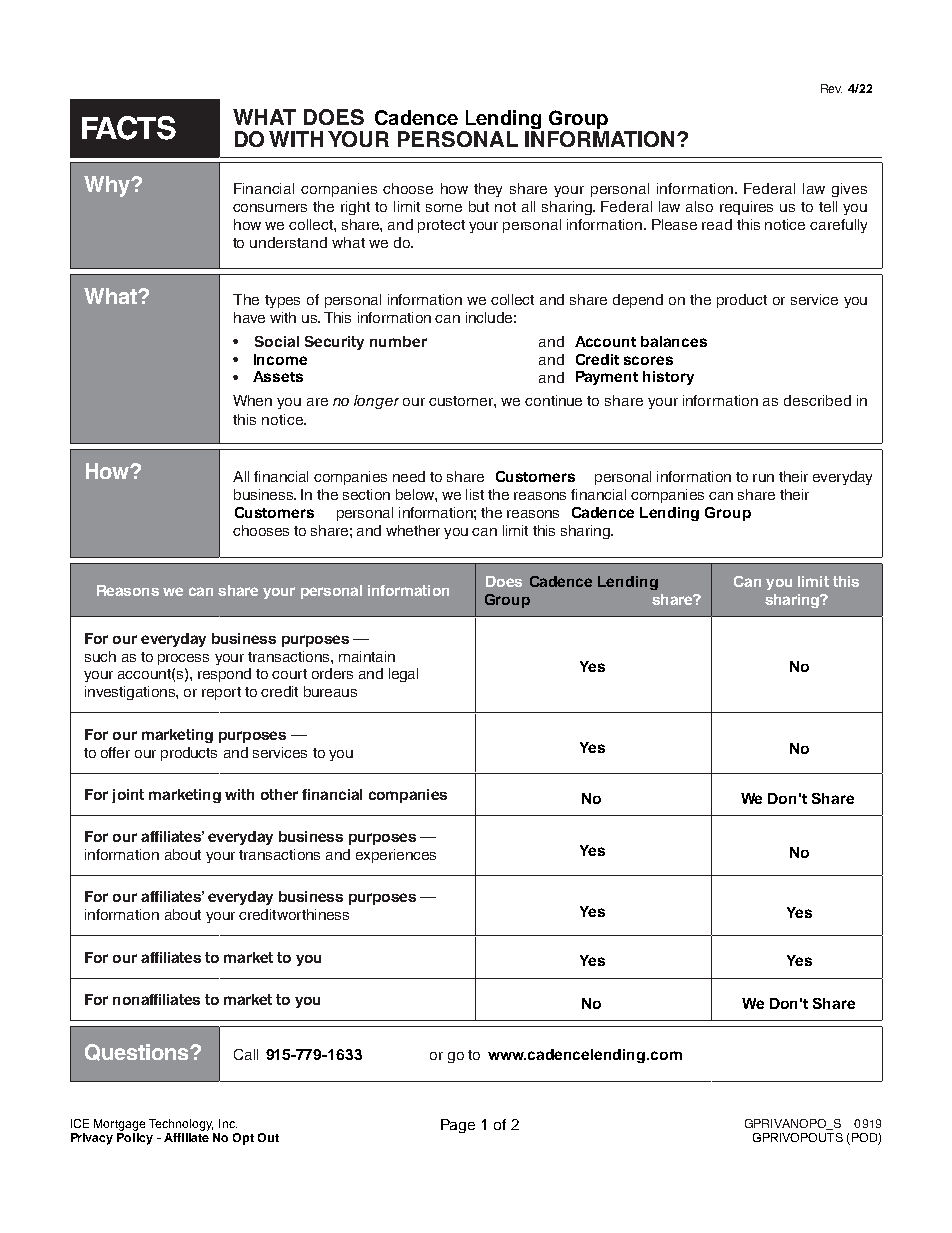 This screenshot has width=952, height=1233. What do you see at coordinates (831, 88) in the screenshot?
I see `Rev` at bounding box center [831, 88].
